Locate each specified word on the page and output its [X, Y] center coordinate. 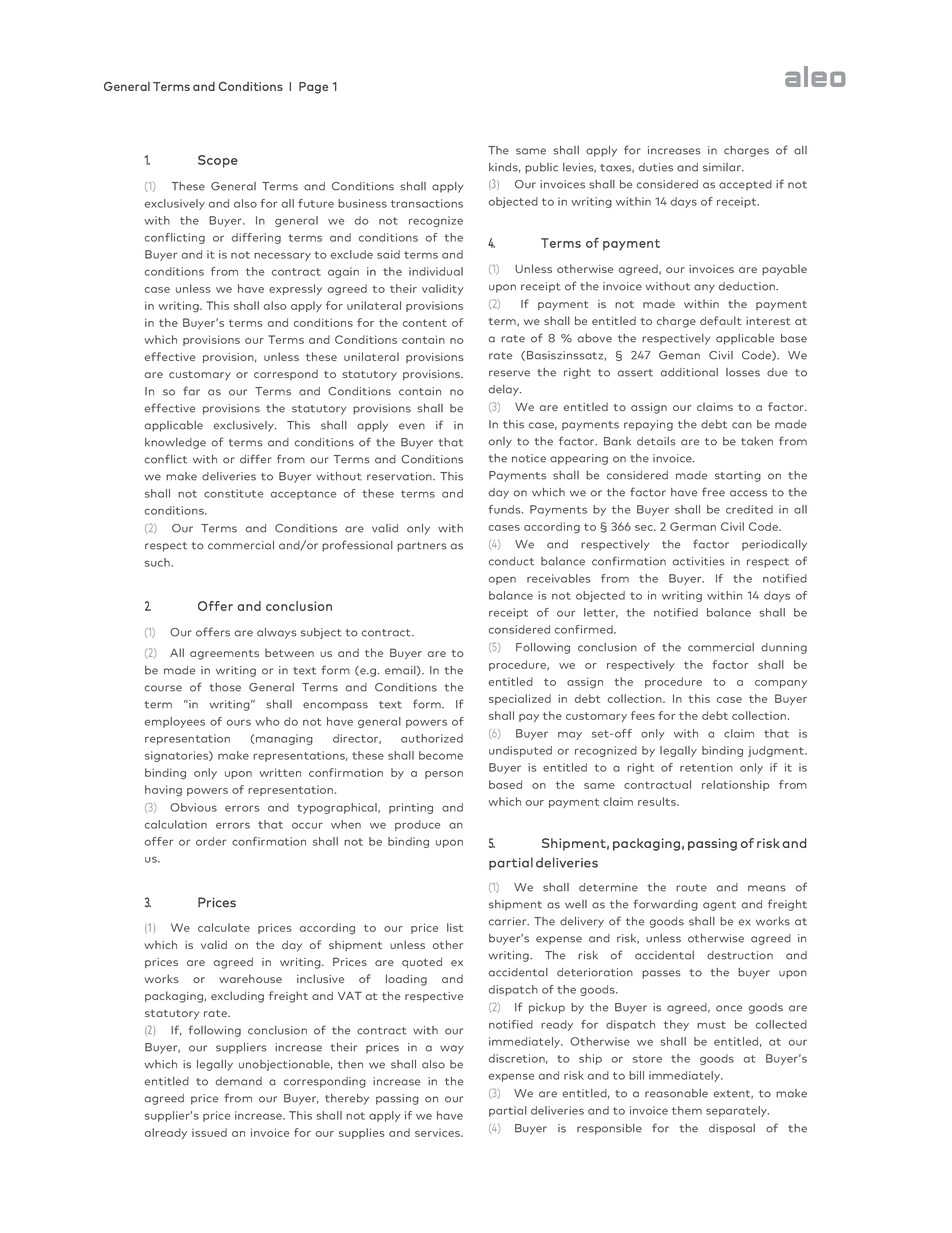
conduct [511, 561]
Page [313, 88]
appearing [579, 459]
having [163, 791]
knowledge [175, 443]
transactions [427, 203]
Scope [218, 161]
